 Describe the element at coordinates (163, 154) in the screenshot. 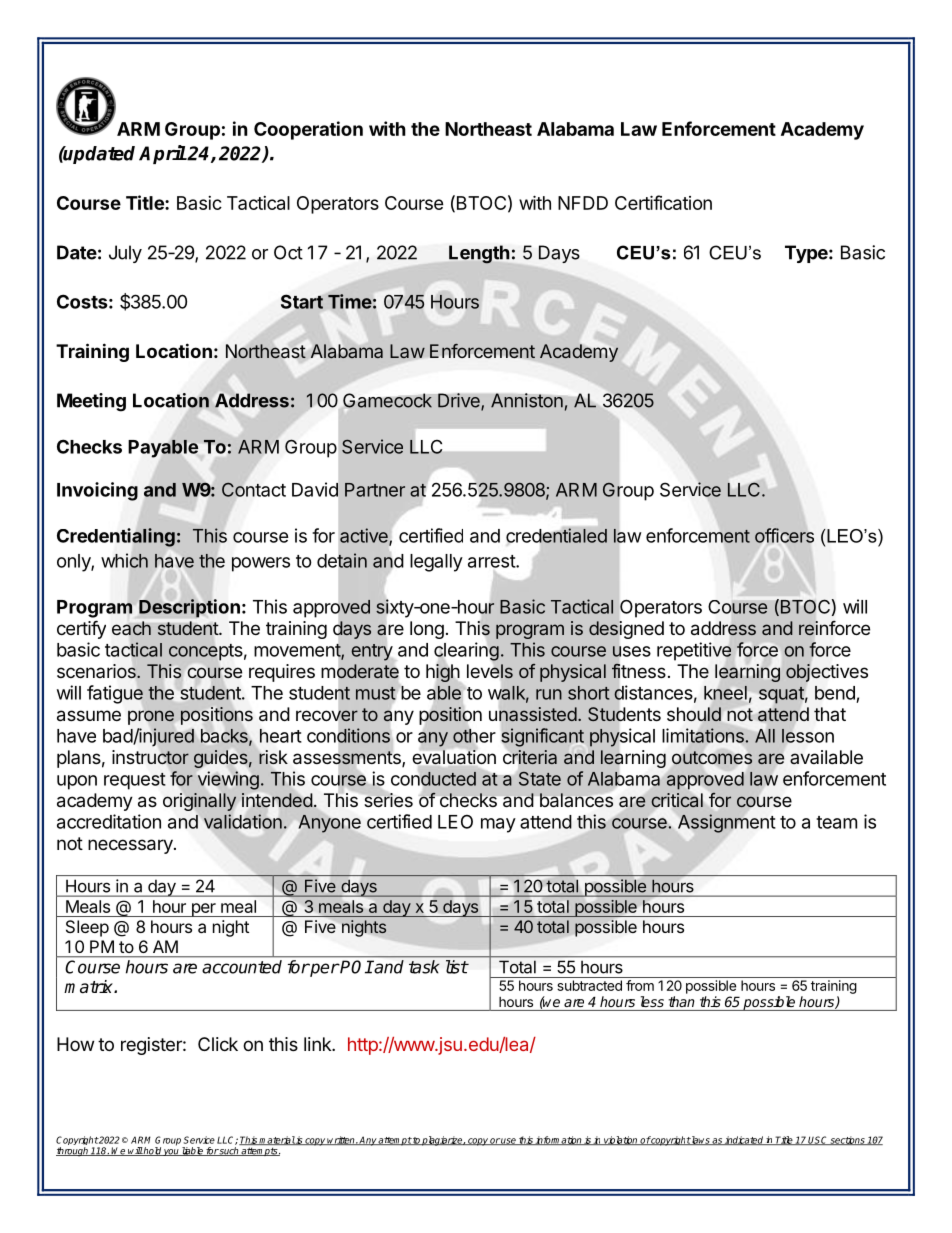

I see `April` at that location.
